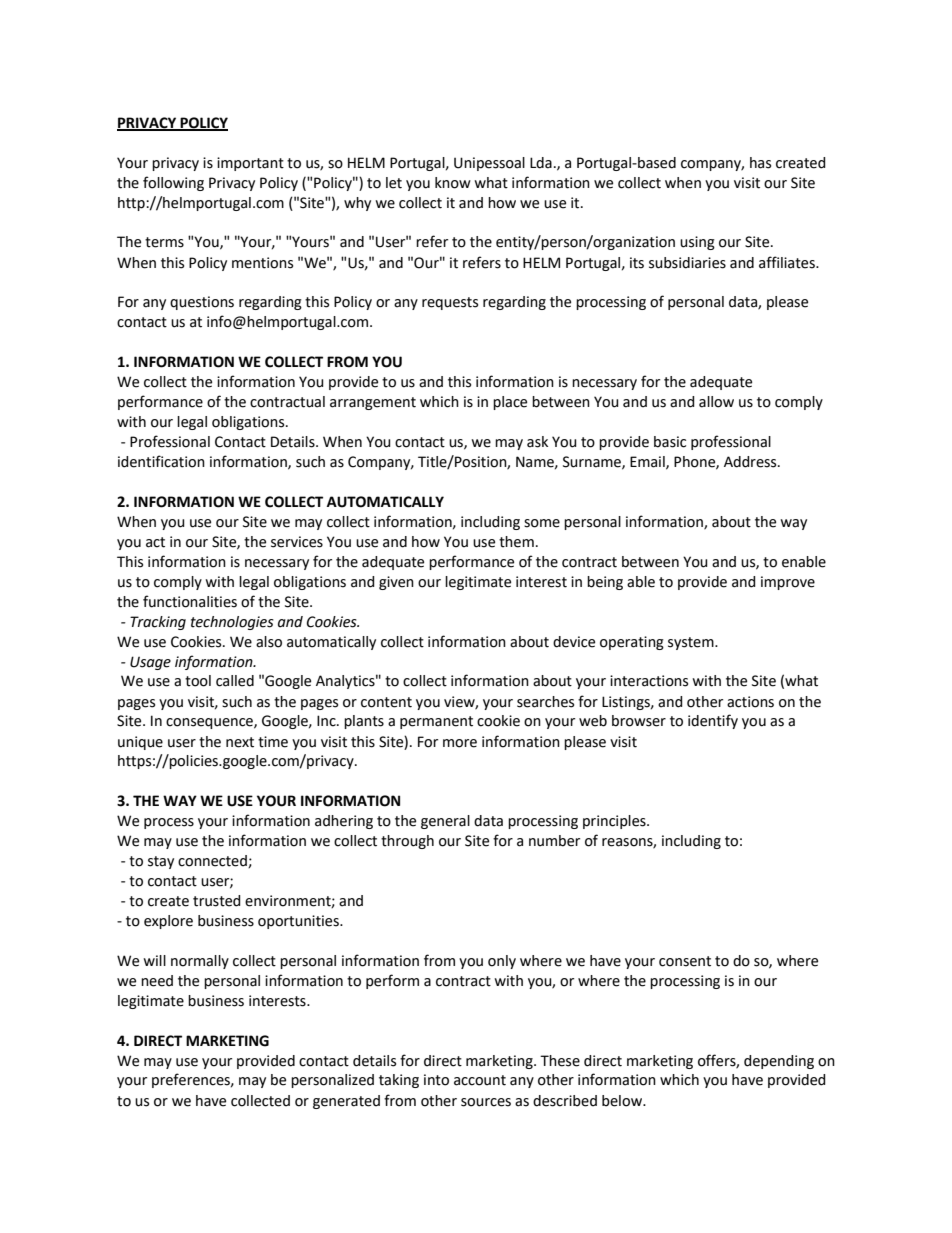 The width and height of the screenshot is (952, 1233). What do you see at coordinates (161, 461) in the screenshot?
I see `identification` at bounding box center [161, 461].
